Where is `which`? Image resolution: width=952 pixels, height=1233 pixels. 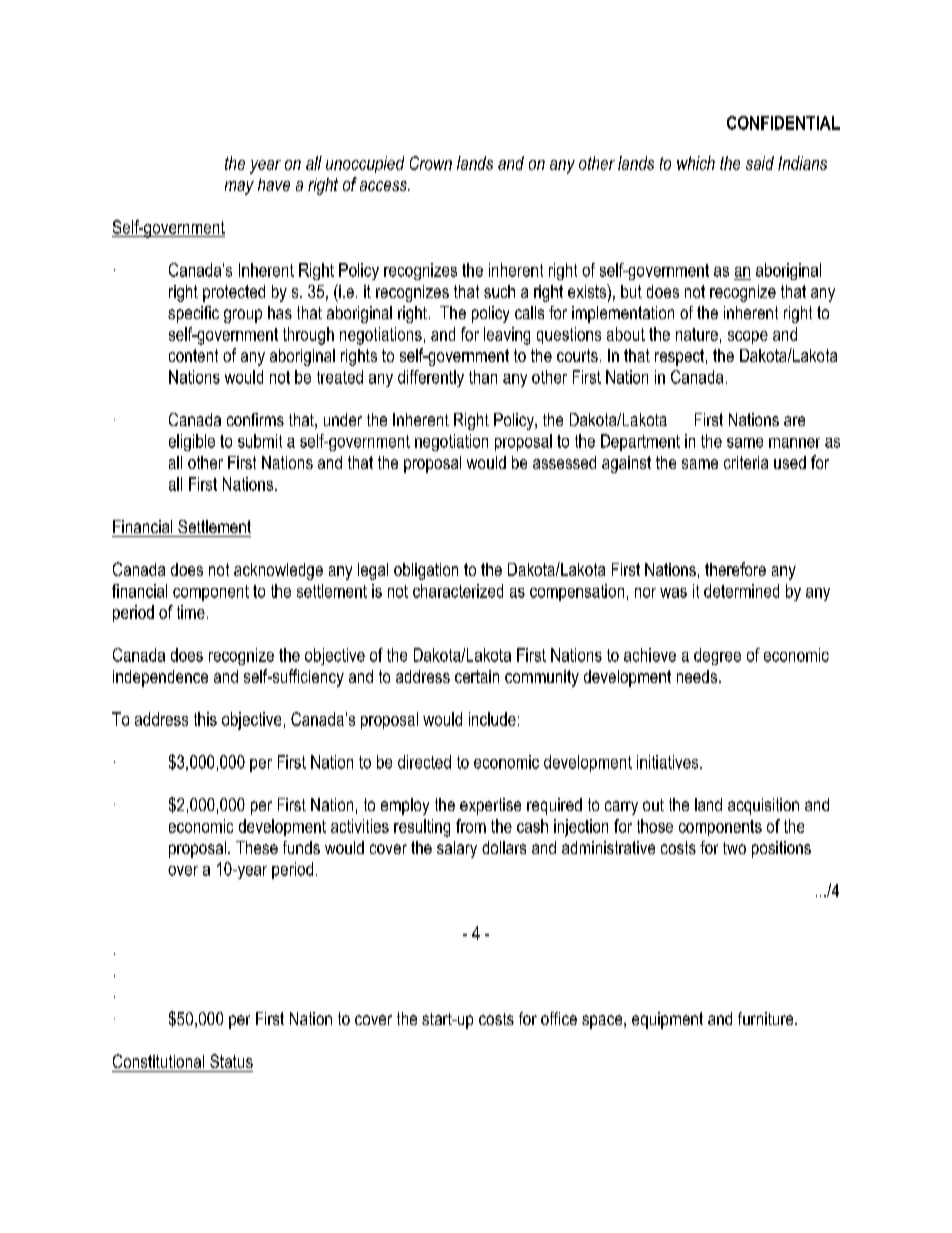 which is located at coordinates (696, 163).
